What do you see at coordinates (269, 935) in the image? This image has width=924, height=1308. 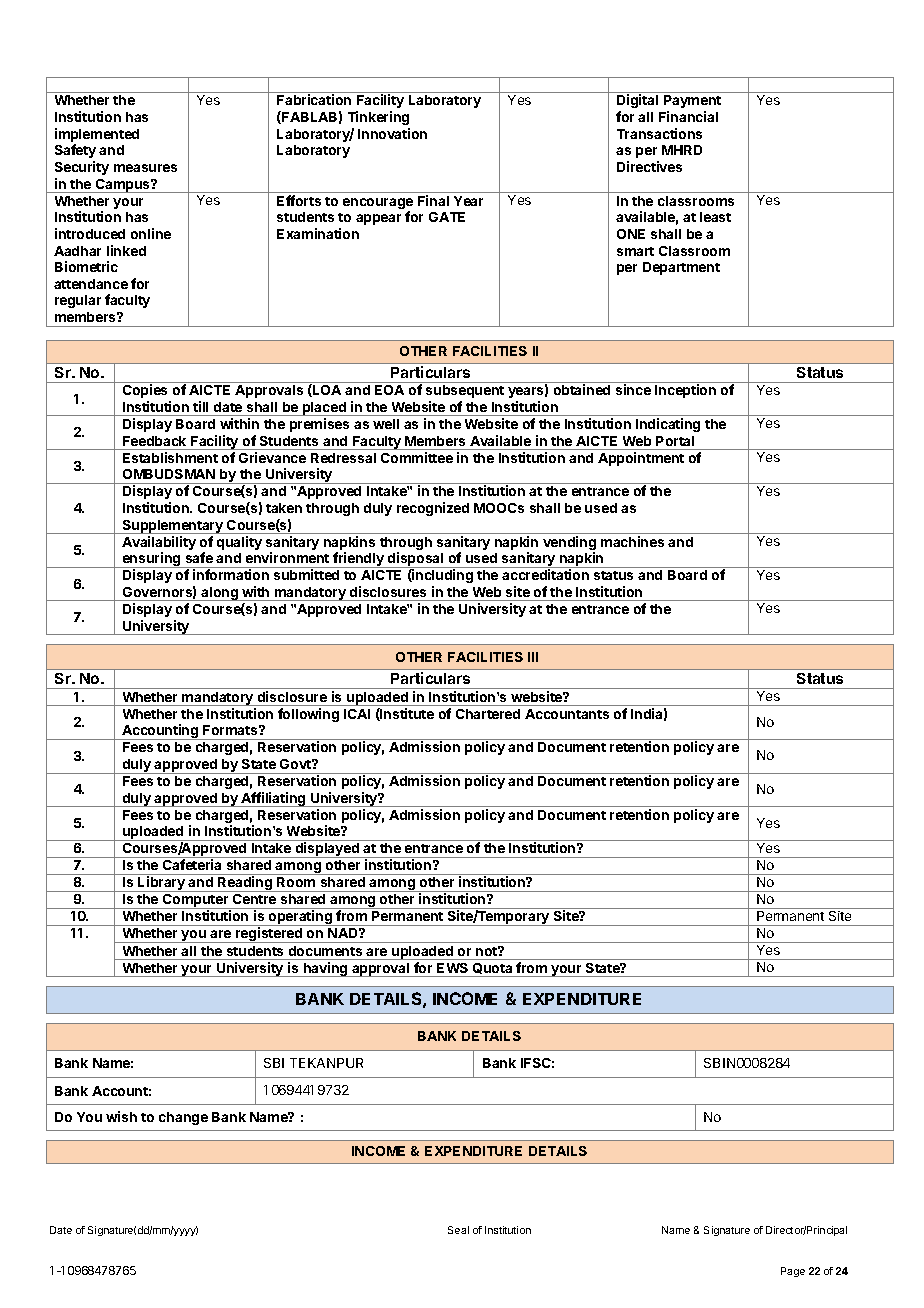 I see `registered` at bounding box center [269, 935].
